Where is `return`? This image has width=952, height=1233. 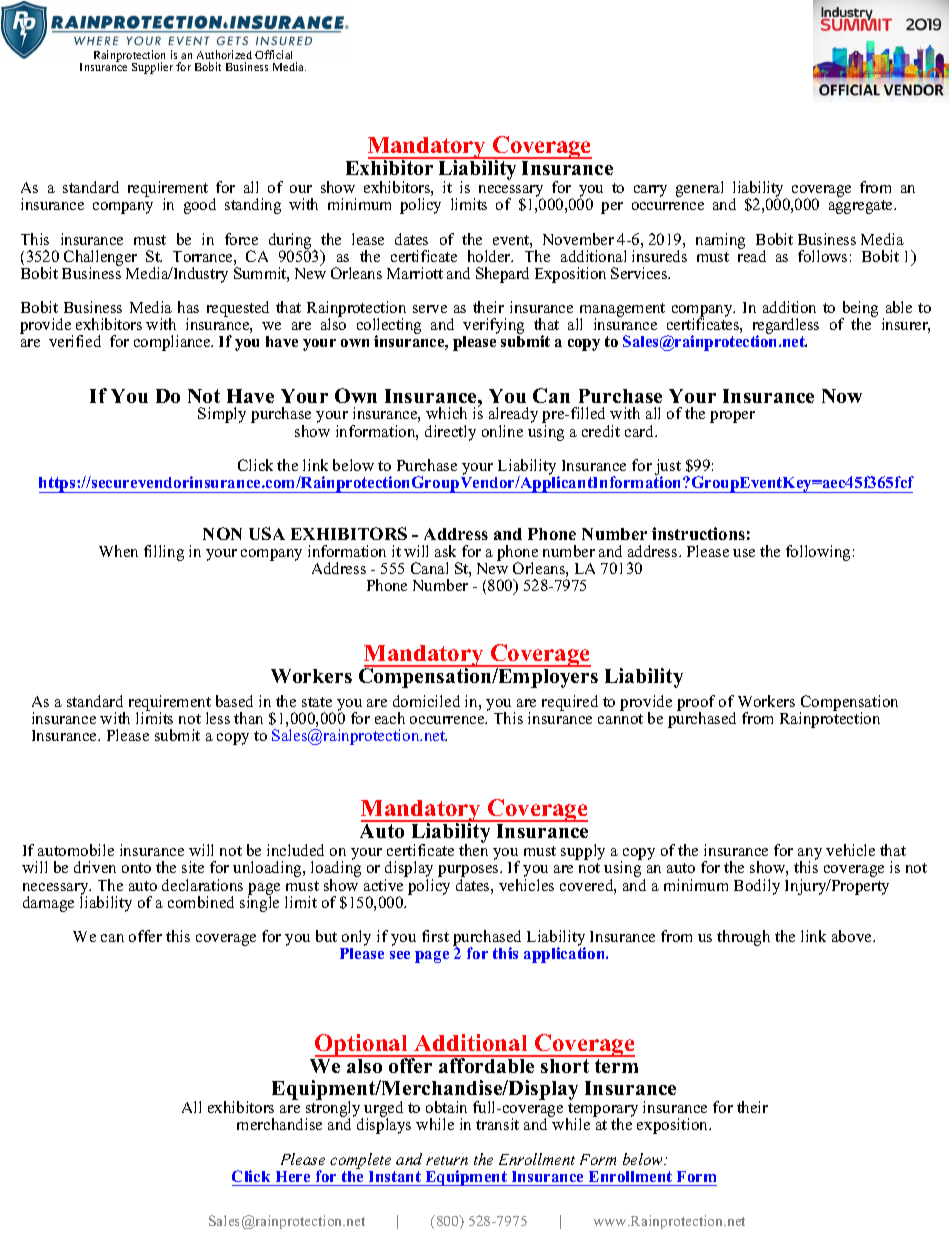
return is located at coordinates (447, 1160).
